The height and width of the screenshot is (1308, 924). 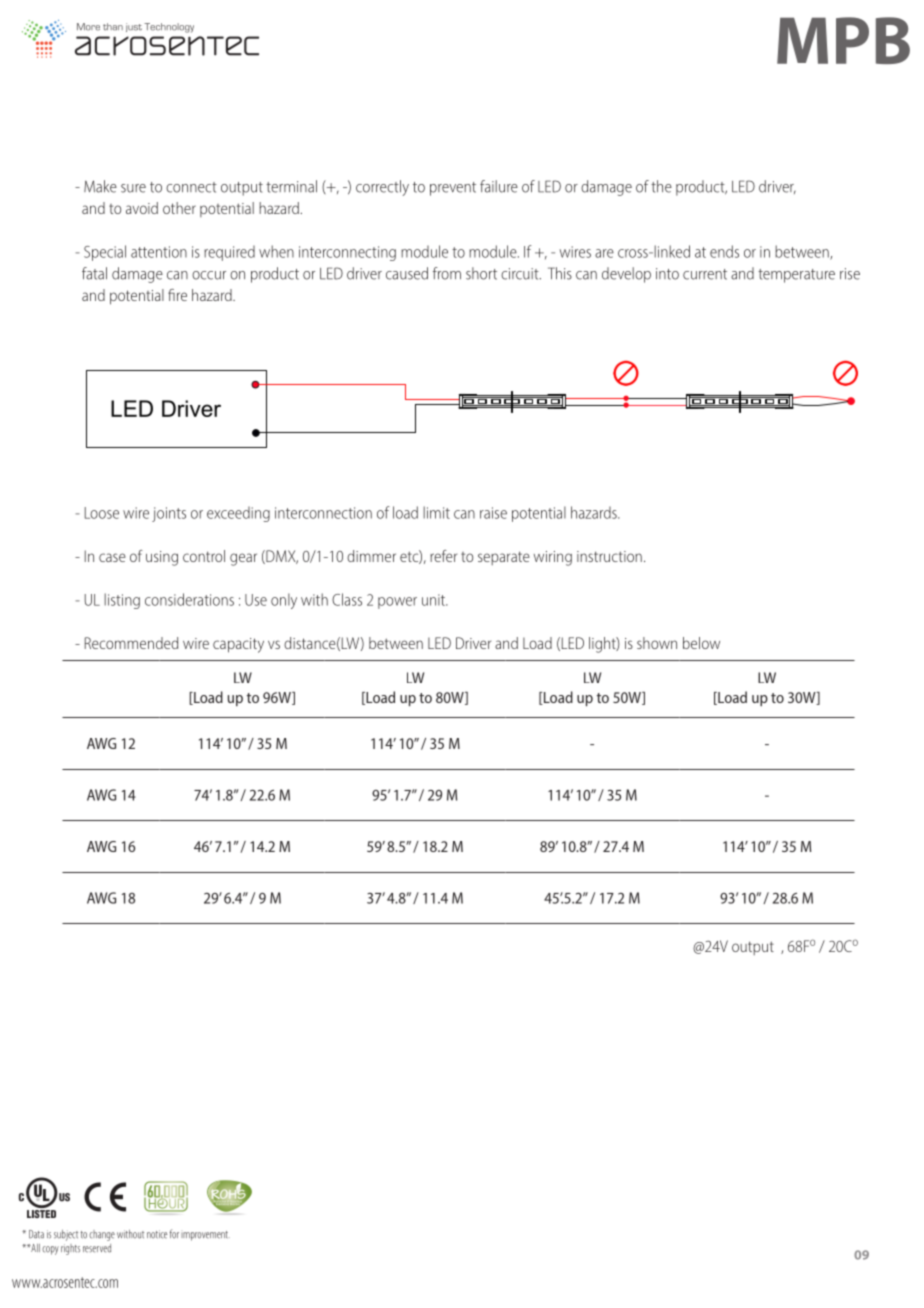 I want to click on for, so click(x=174, y=1234).
